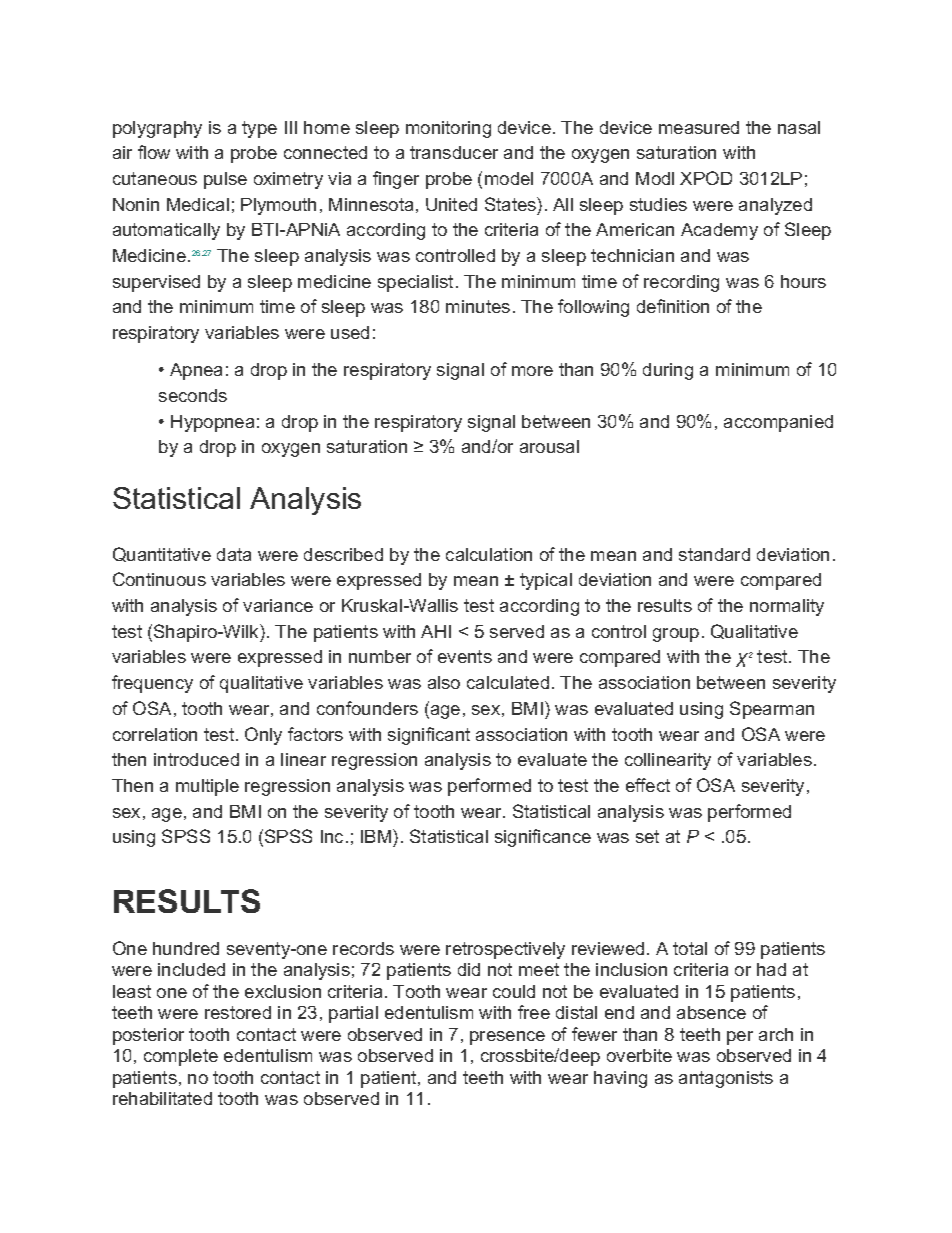  What do you see at coordinates (507, 1038) in the image?
I see `presence` at bounding box center [507, 1038].
